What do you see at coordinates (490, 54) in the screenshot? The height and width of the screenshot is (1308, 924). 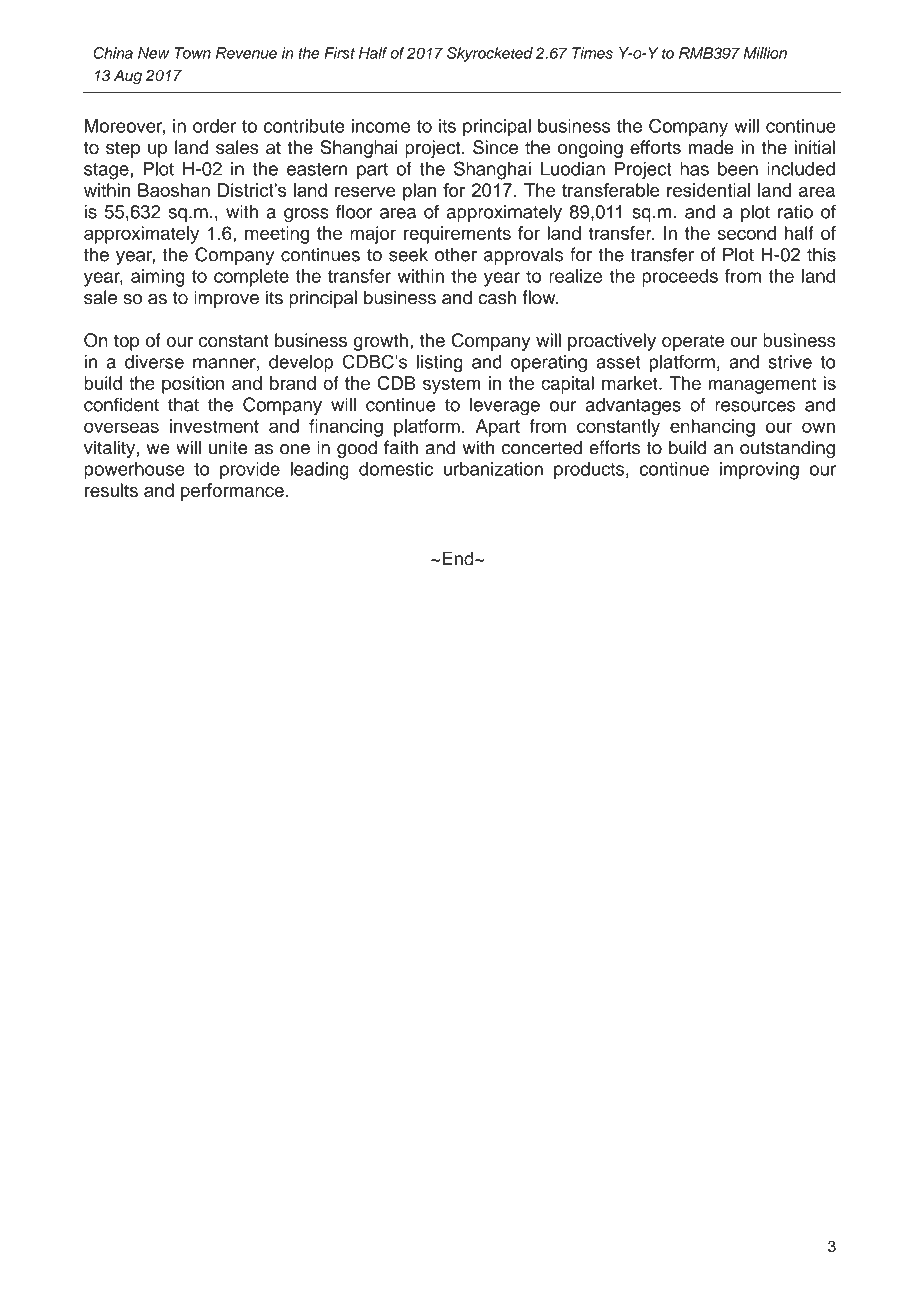 I see `Skyrocketed` at bounding box center [490, 54].
